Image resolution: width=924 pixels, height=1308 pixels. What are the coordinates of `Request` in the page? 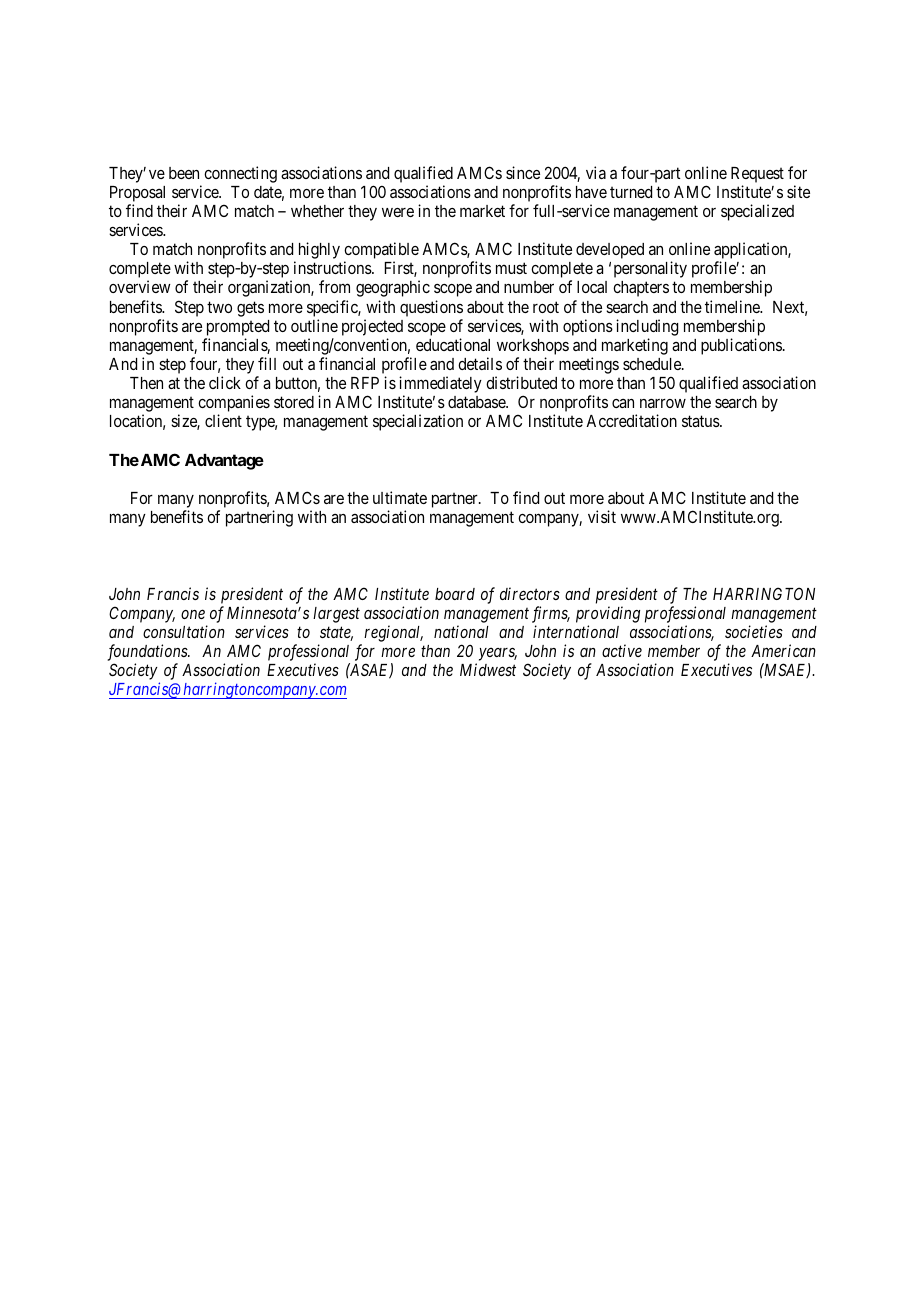 It's located at (757, 175).
